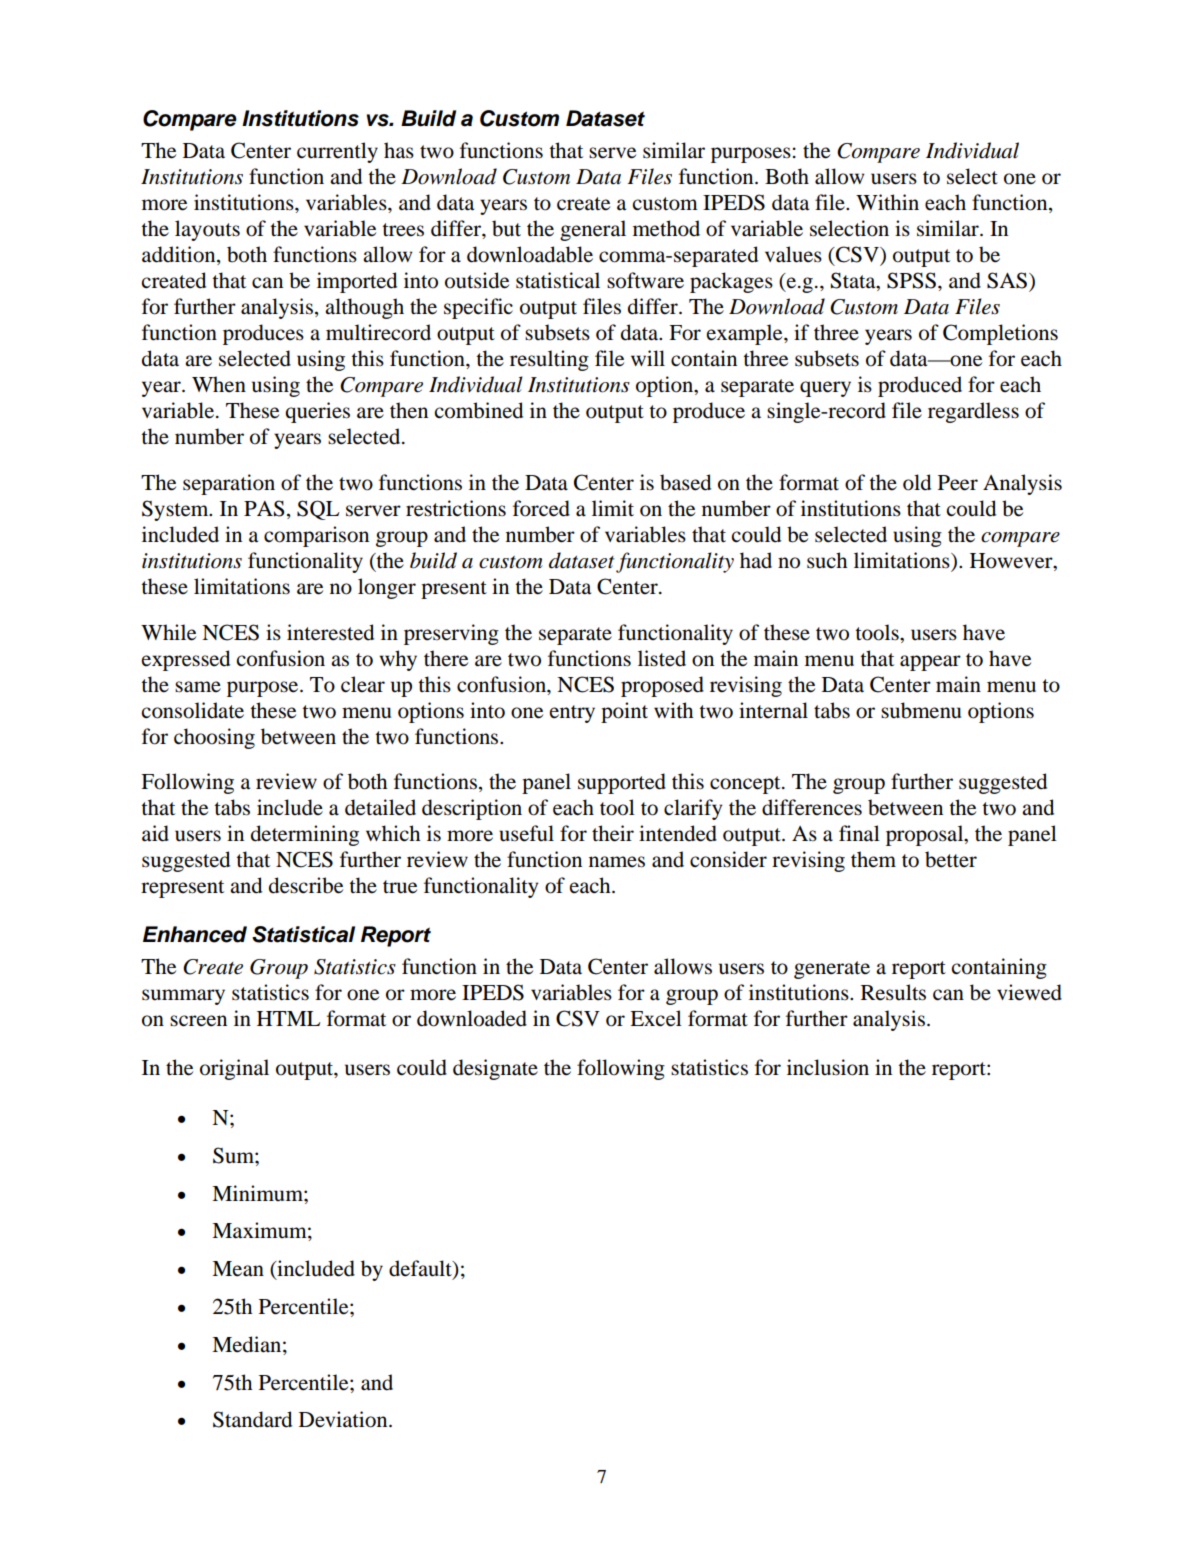 The width and height of the page is (1204, 1558). Describe the element at coordinates (234, 1069) in the page. I see `original` at that location.
